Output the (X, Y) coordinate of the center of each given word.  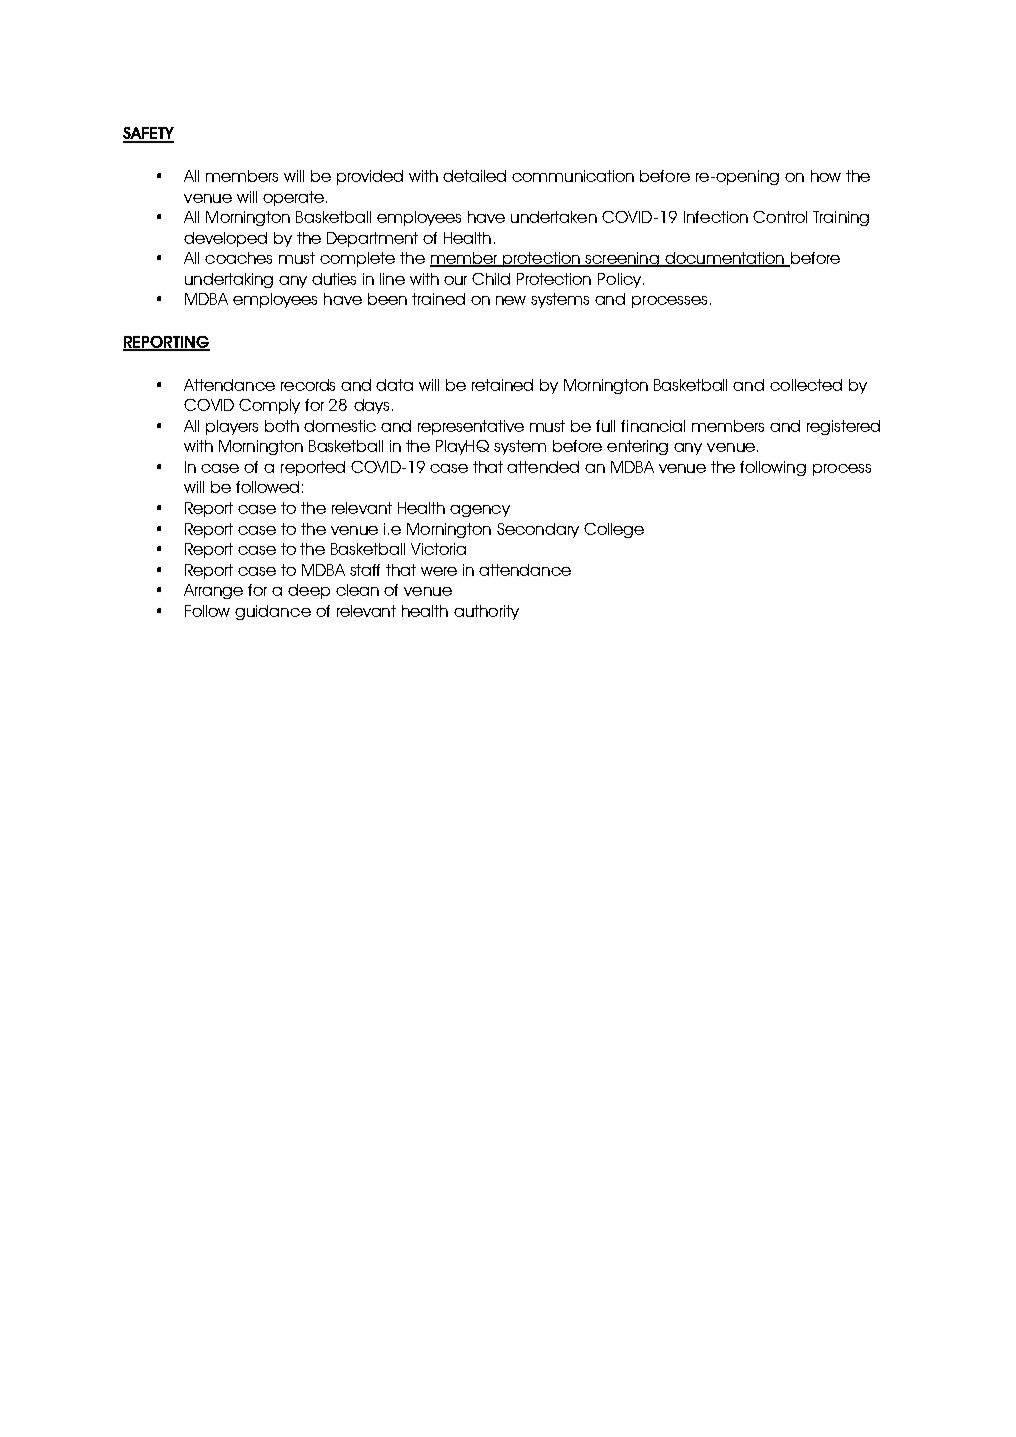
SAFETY (148, 134)
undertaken (554, 217)
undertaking (229, 280)
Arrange (213, 591)
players (232, 427)
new (511, 300)
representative (471, 427)
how (826, 176)
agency (480, 511)
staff (365, 570)
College (614, 530)
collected (806, 385)
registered (843, 427)
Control (780, 217)
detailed (474, 176)
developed (225, 239)
